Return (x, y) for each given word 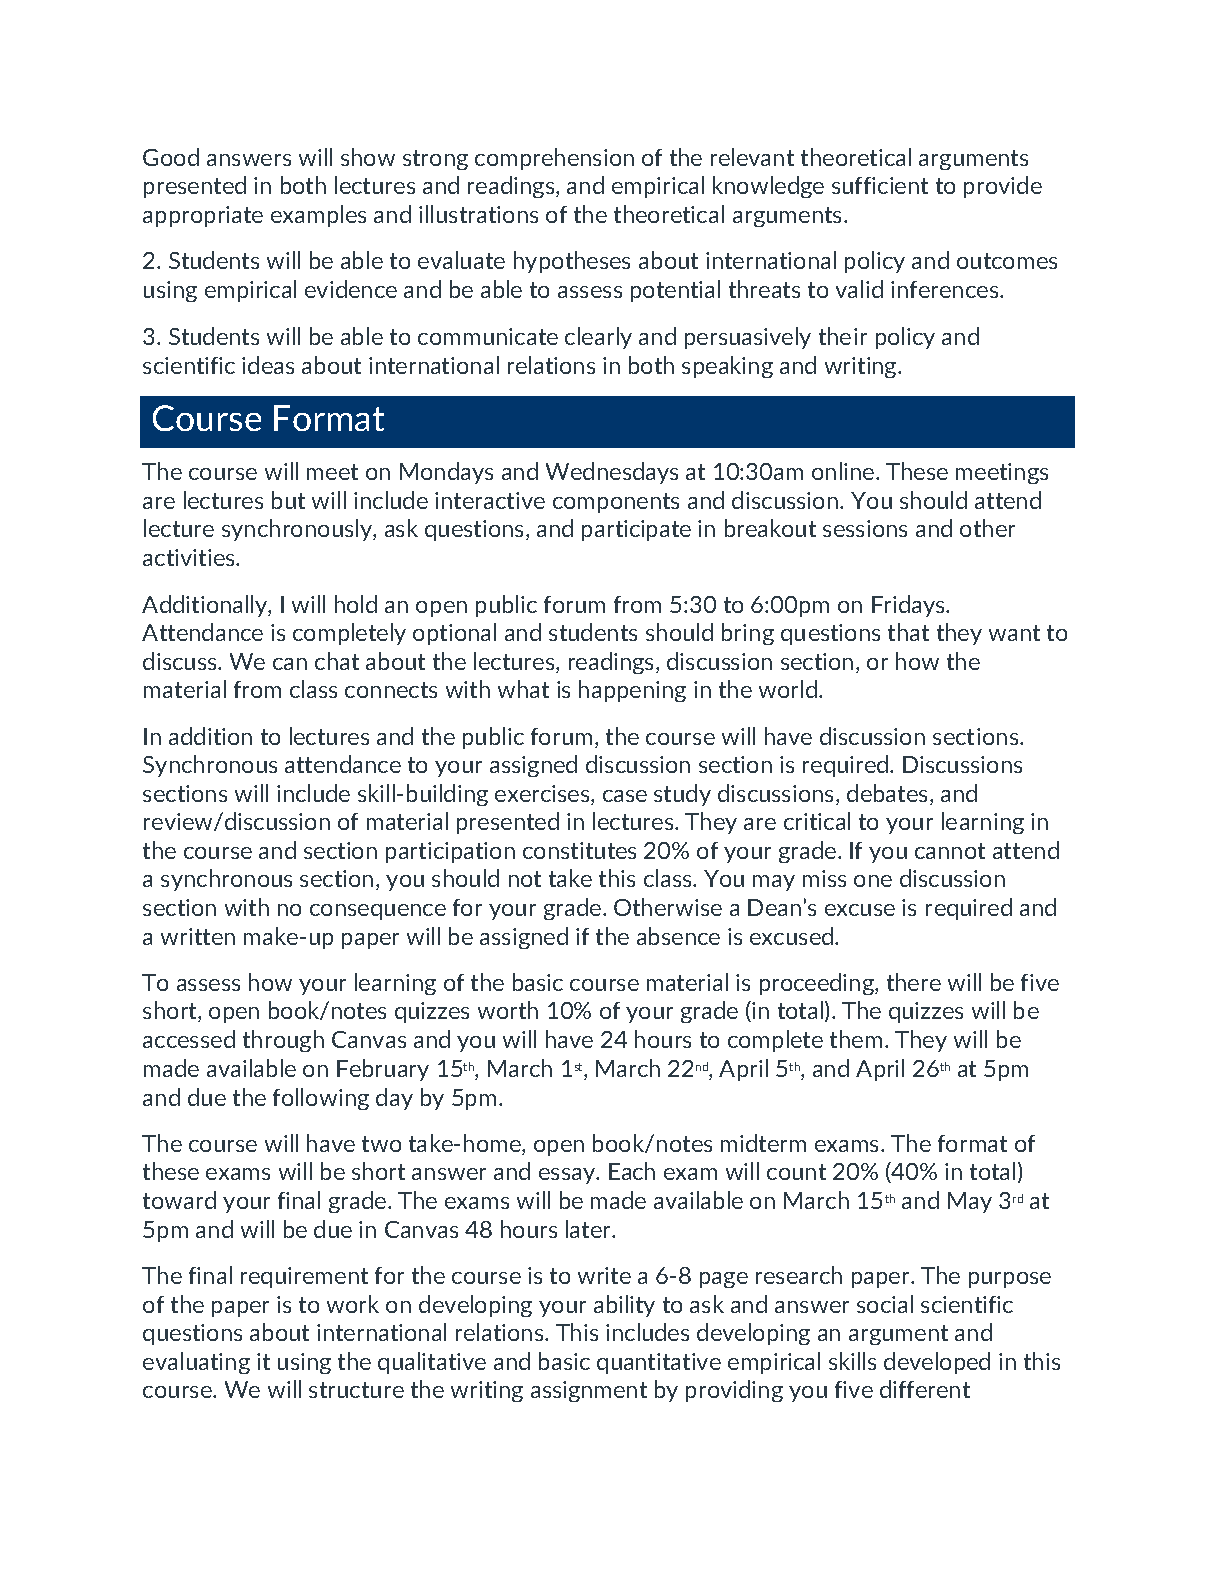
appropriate (203, 216)
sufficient (880, 185)
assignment (589, 1391)
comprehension (554, 159)
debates (887, 793)
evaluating (196, 1363)
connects (391, 690)
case (625, 796)
